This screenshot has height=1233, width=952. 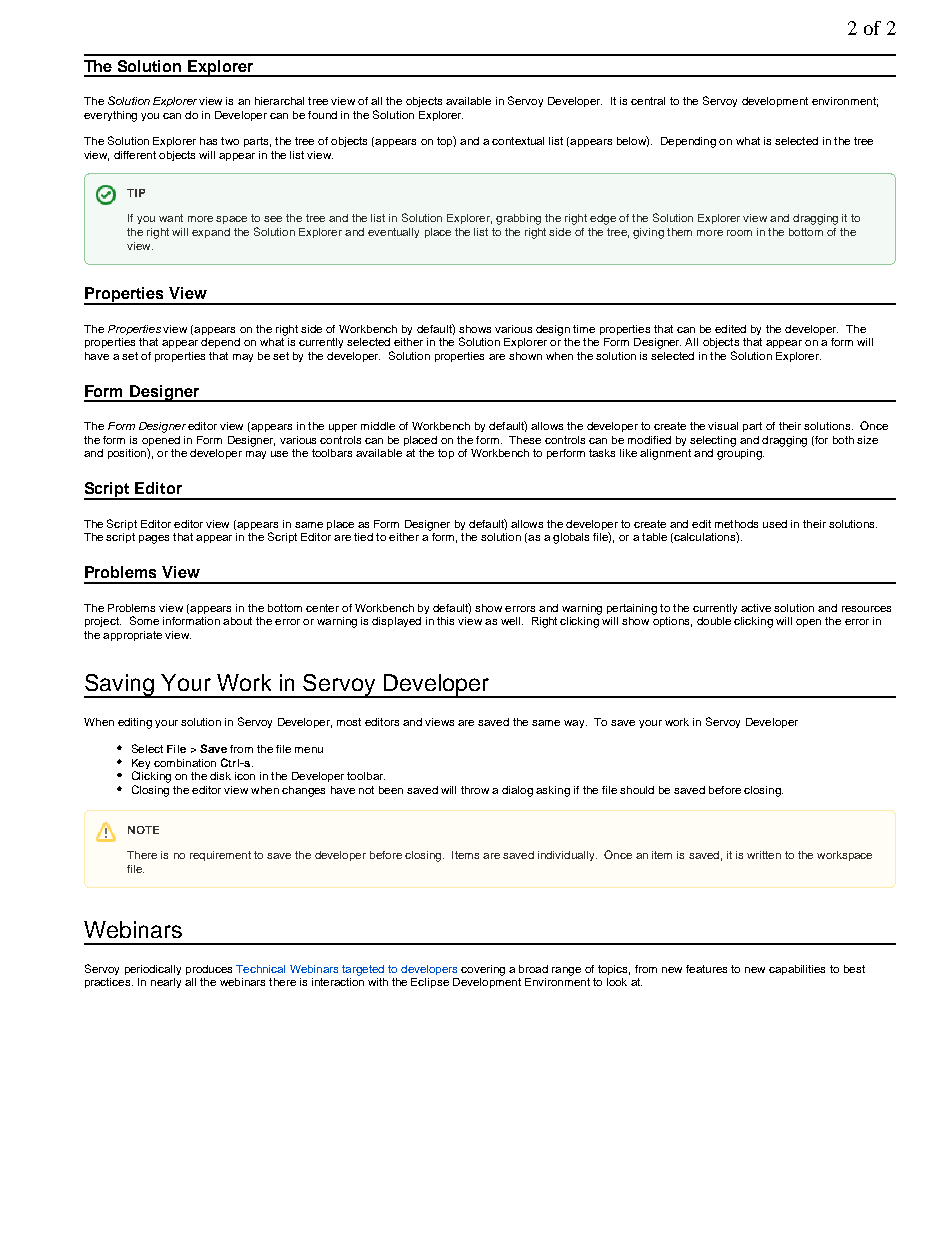 I want to click on has, so click(x=208, y=141).
